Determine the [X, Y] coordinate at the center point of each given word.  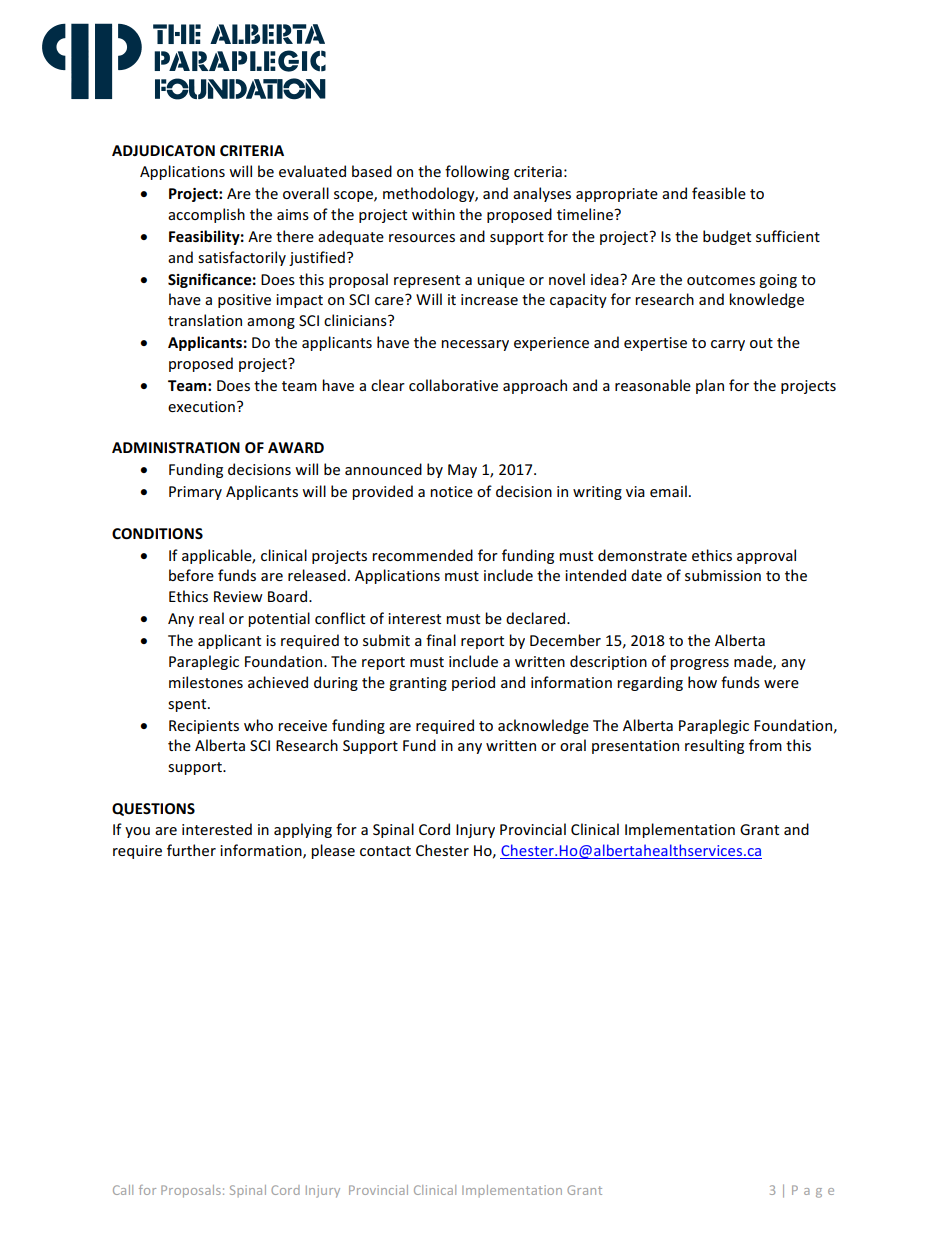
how [702, 682]
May [462, 471]
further [191, 850]
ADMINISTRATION [176, 447]
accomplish [206, 215]
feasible [719, 193]
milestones [206, 682]
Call [123, 1190]
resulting [714, 746]
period [473, 683]
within [433, 214]
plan [710, 386]
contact [385, 851]
